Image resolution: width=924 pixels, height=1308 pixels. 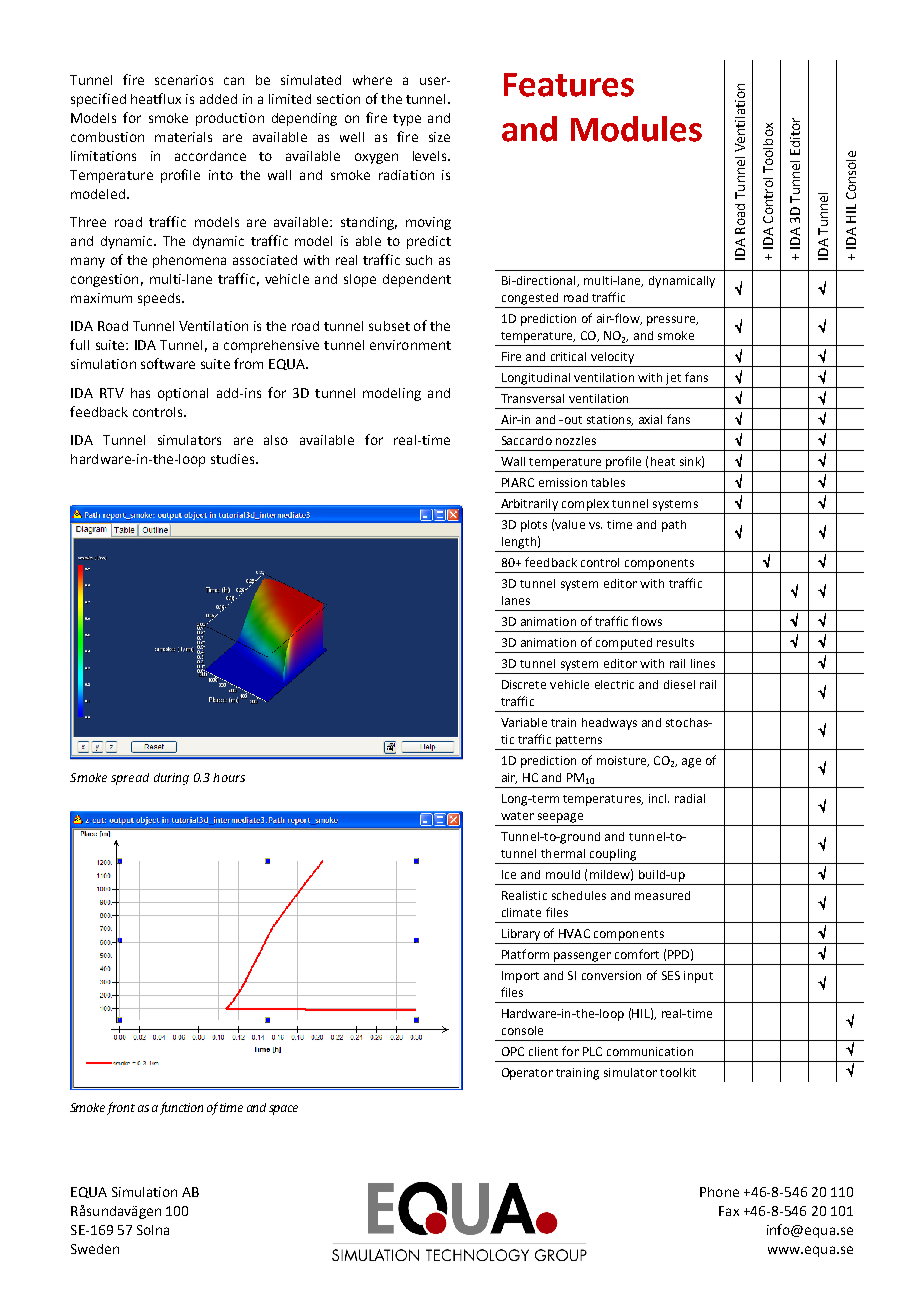 What do you see at coordinates (674, 526) in the image?
I see `path` at bounding box center [674, 526].
